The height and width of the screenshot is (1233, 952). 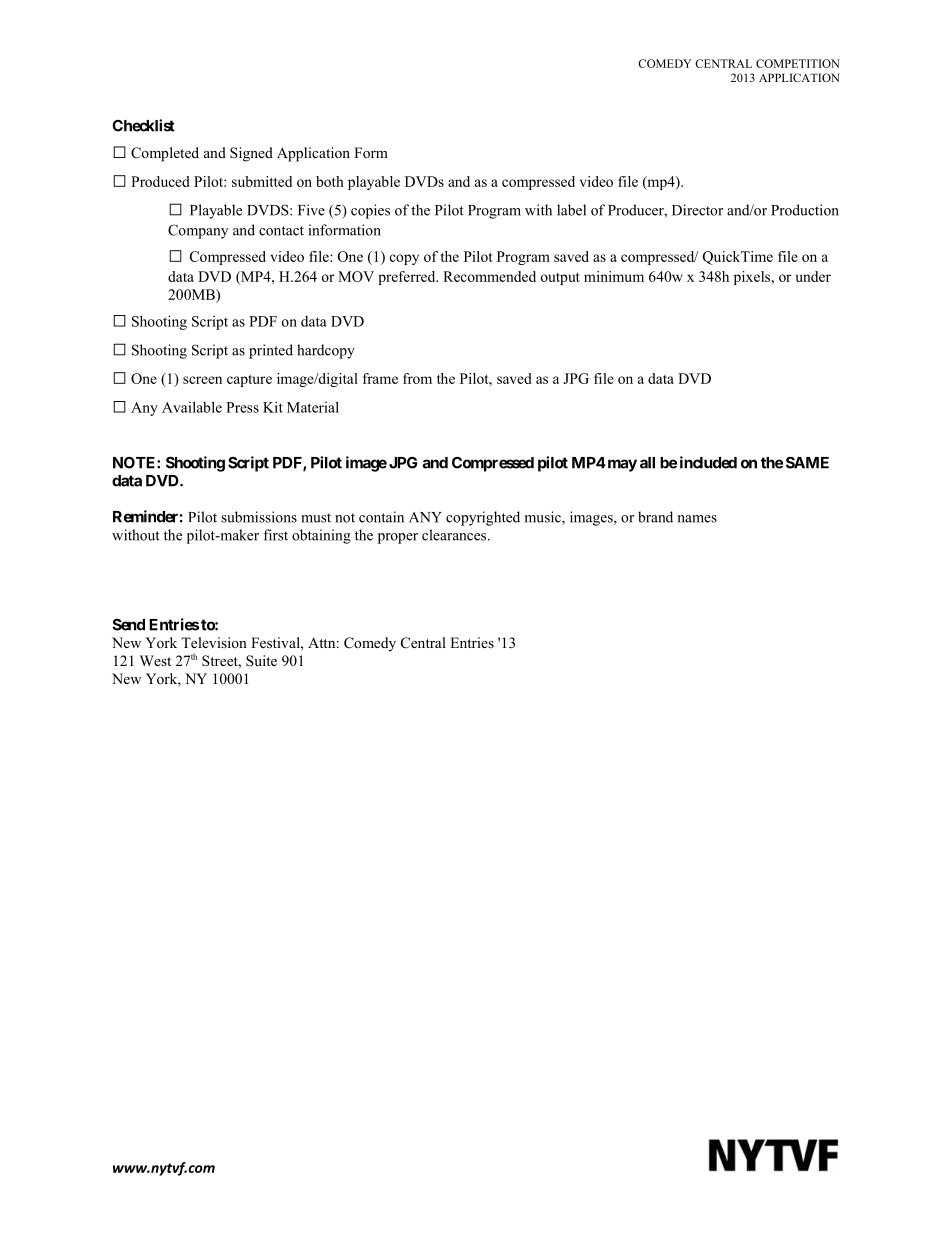 What do you see at coordinates (259, 517) in the screenshot?
I see `submissions` at bounding box center [259, 517].
